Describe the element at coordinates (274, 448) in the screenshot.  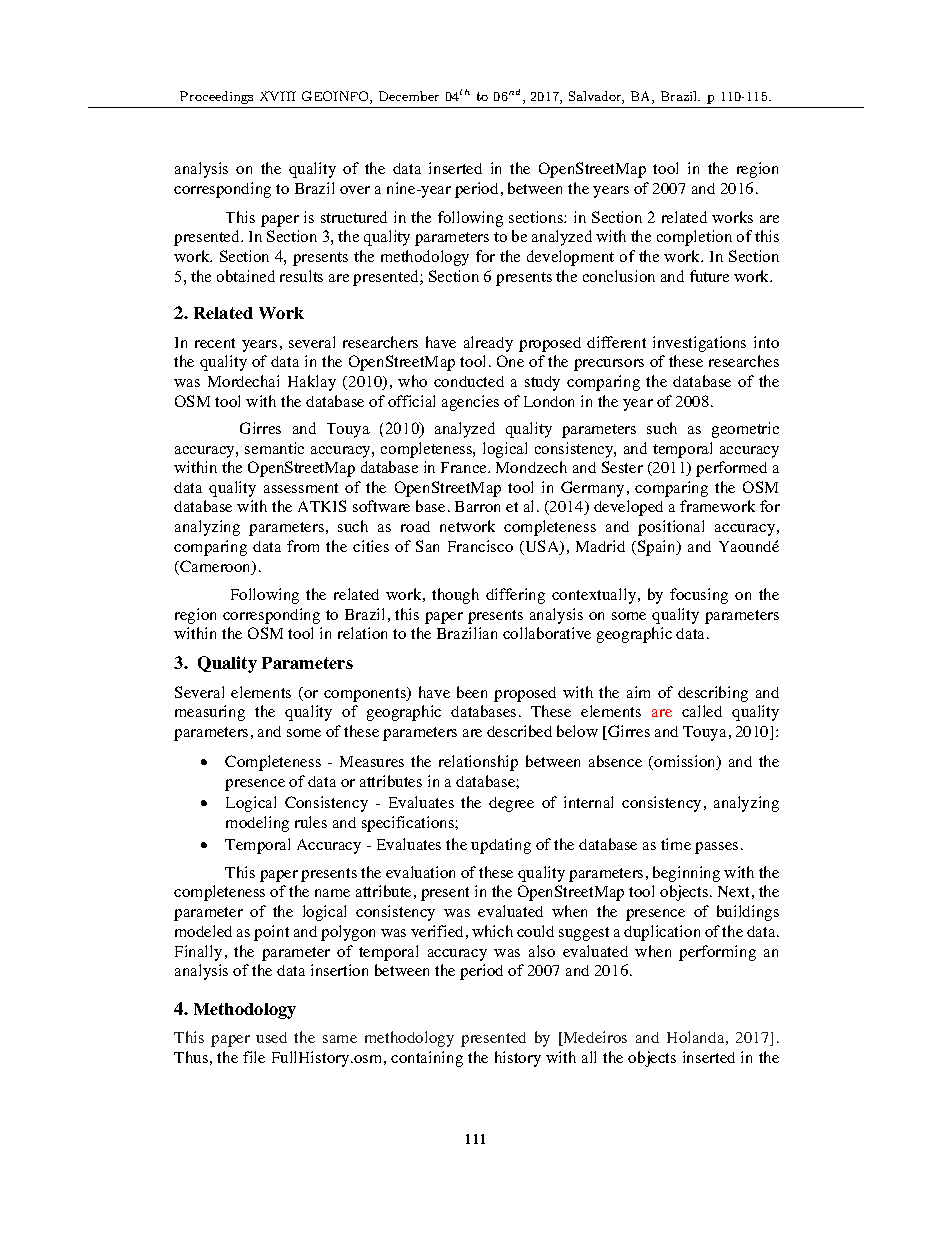
I see `semantic` at that location.
